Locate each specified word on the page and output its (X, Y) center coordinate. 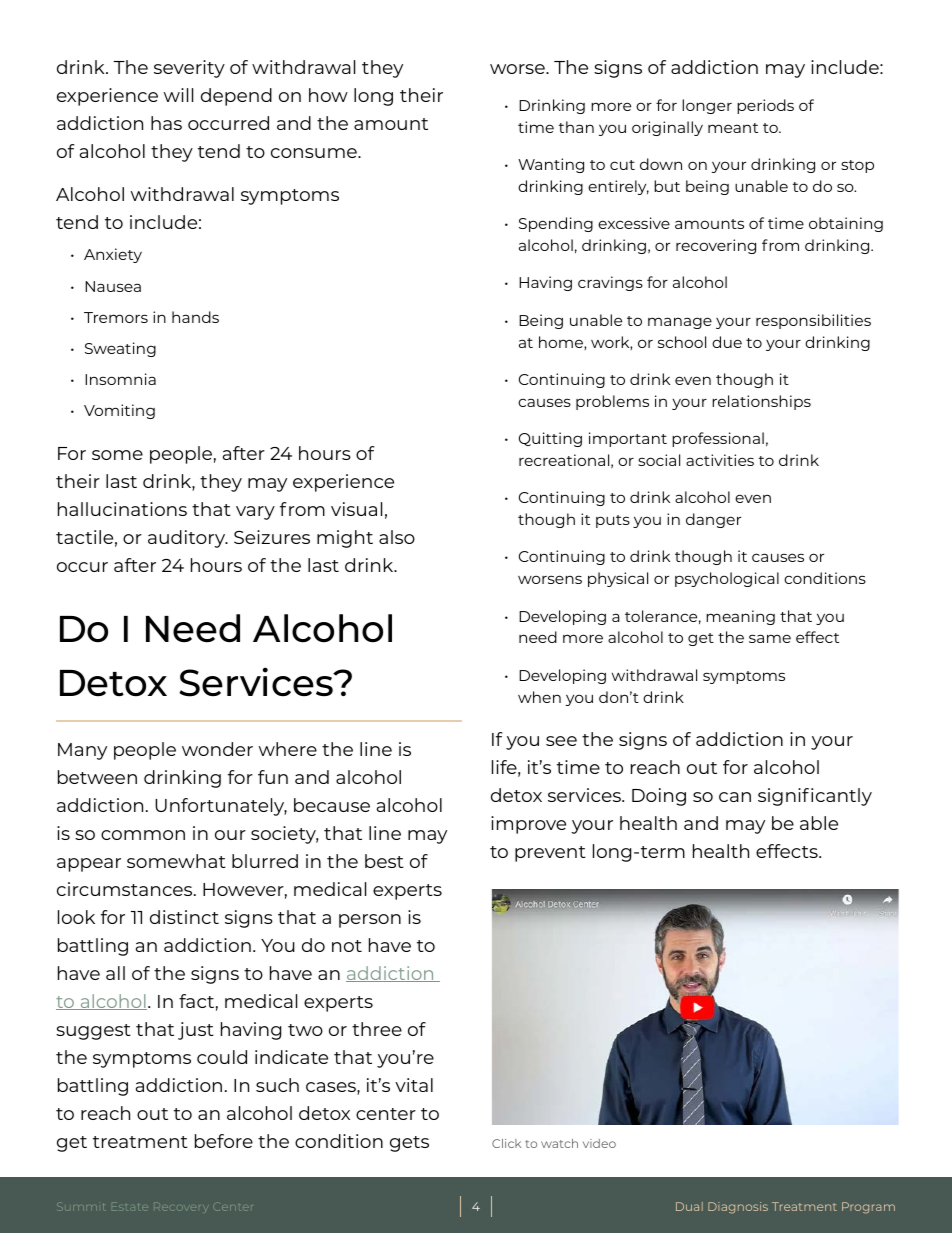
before (224, 1141)
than (576, 127)
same (770, 638)
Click (506, 1143)
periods (765, 106)
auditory (188, 539)
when (539, 697)
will (178, 95)
